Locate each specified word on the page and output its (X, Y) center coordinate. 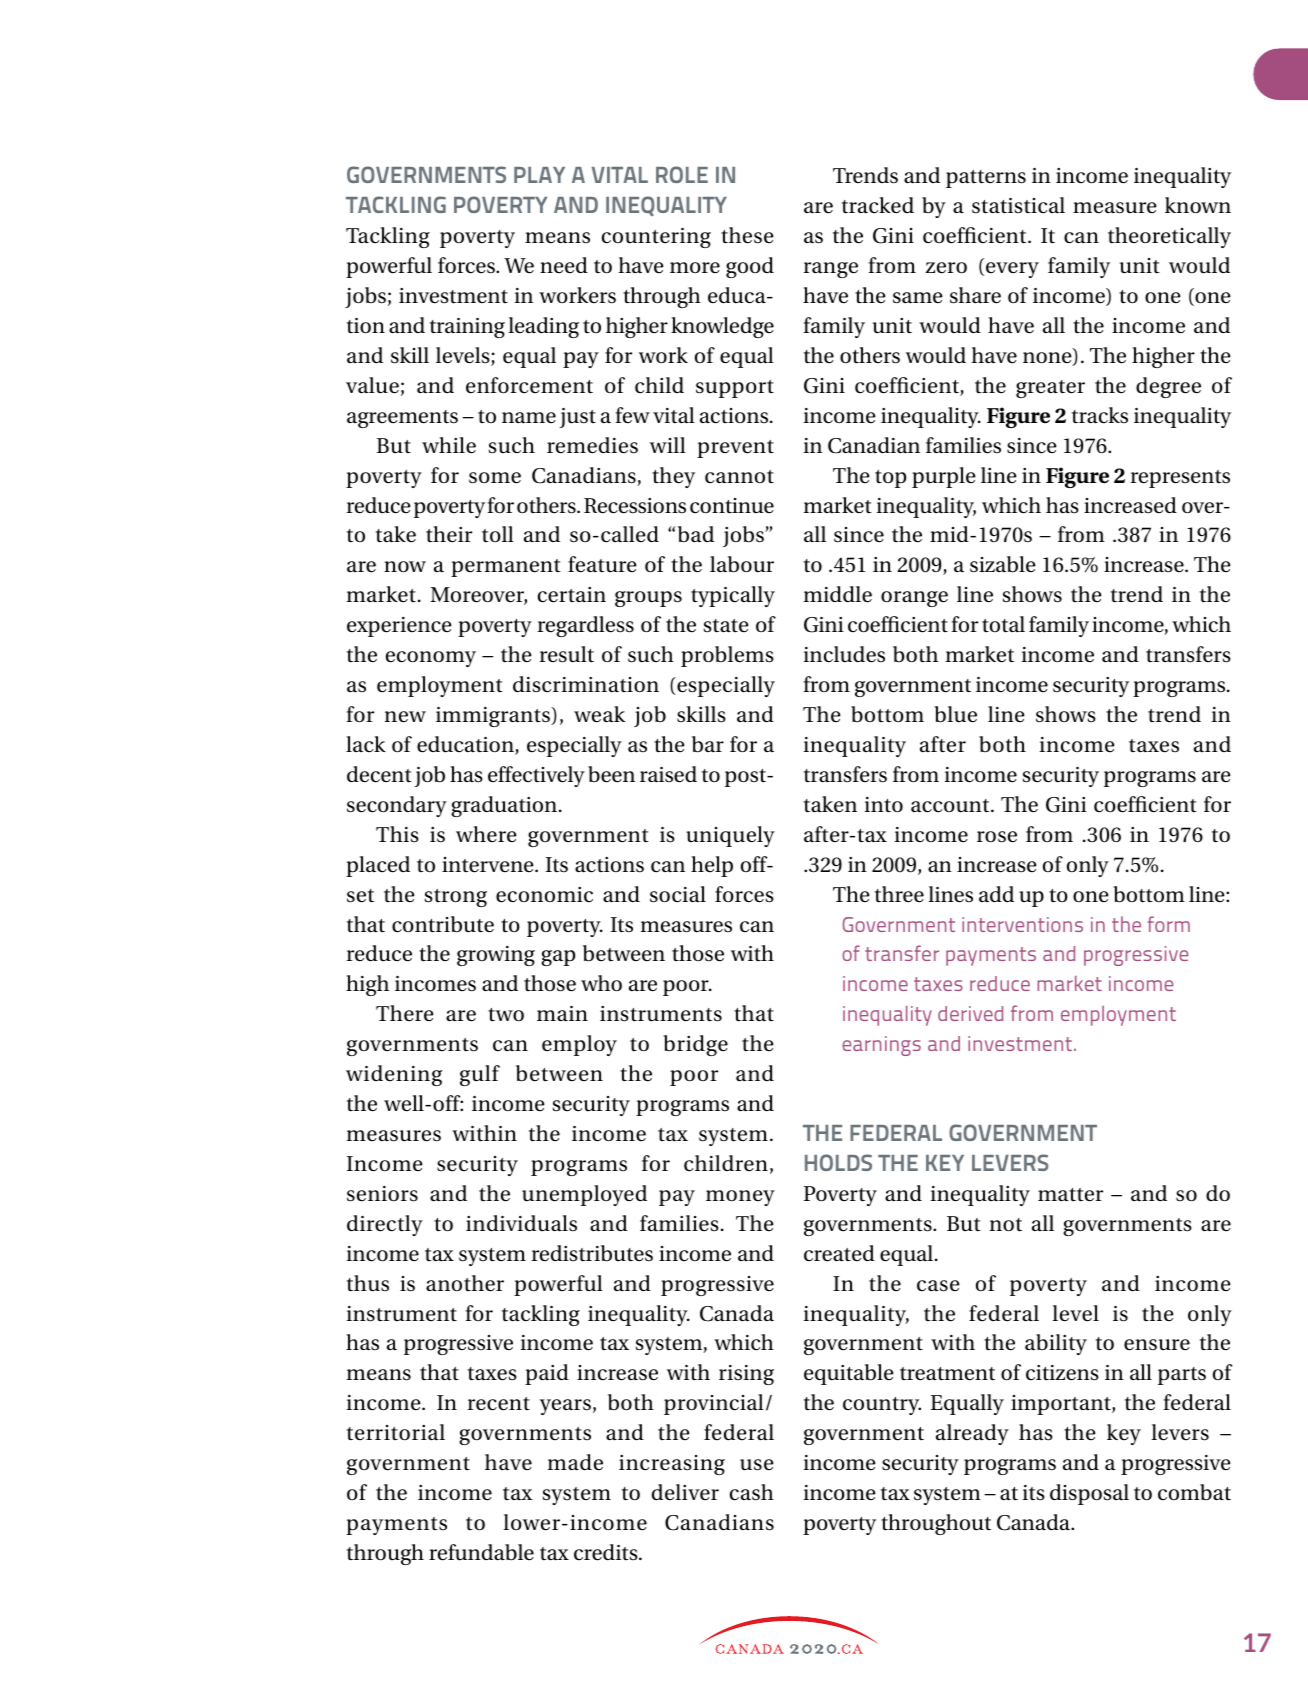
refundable (481, 1552)
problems (727, 656)
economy (431, 659)
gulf (480, 1075)
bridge (695, 1045)
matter (1070, 1195)
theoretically (1169, 237)
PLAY (539, 175)
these (747, 235)
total (1003, 624)
